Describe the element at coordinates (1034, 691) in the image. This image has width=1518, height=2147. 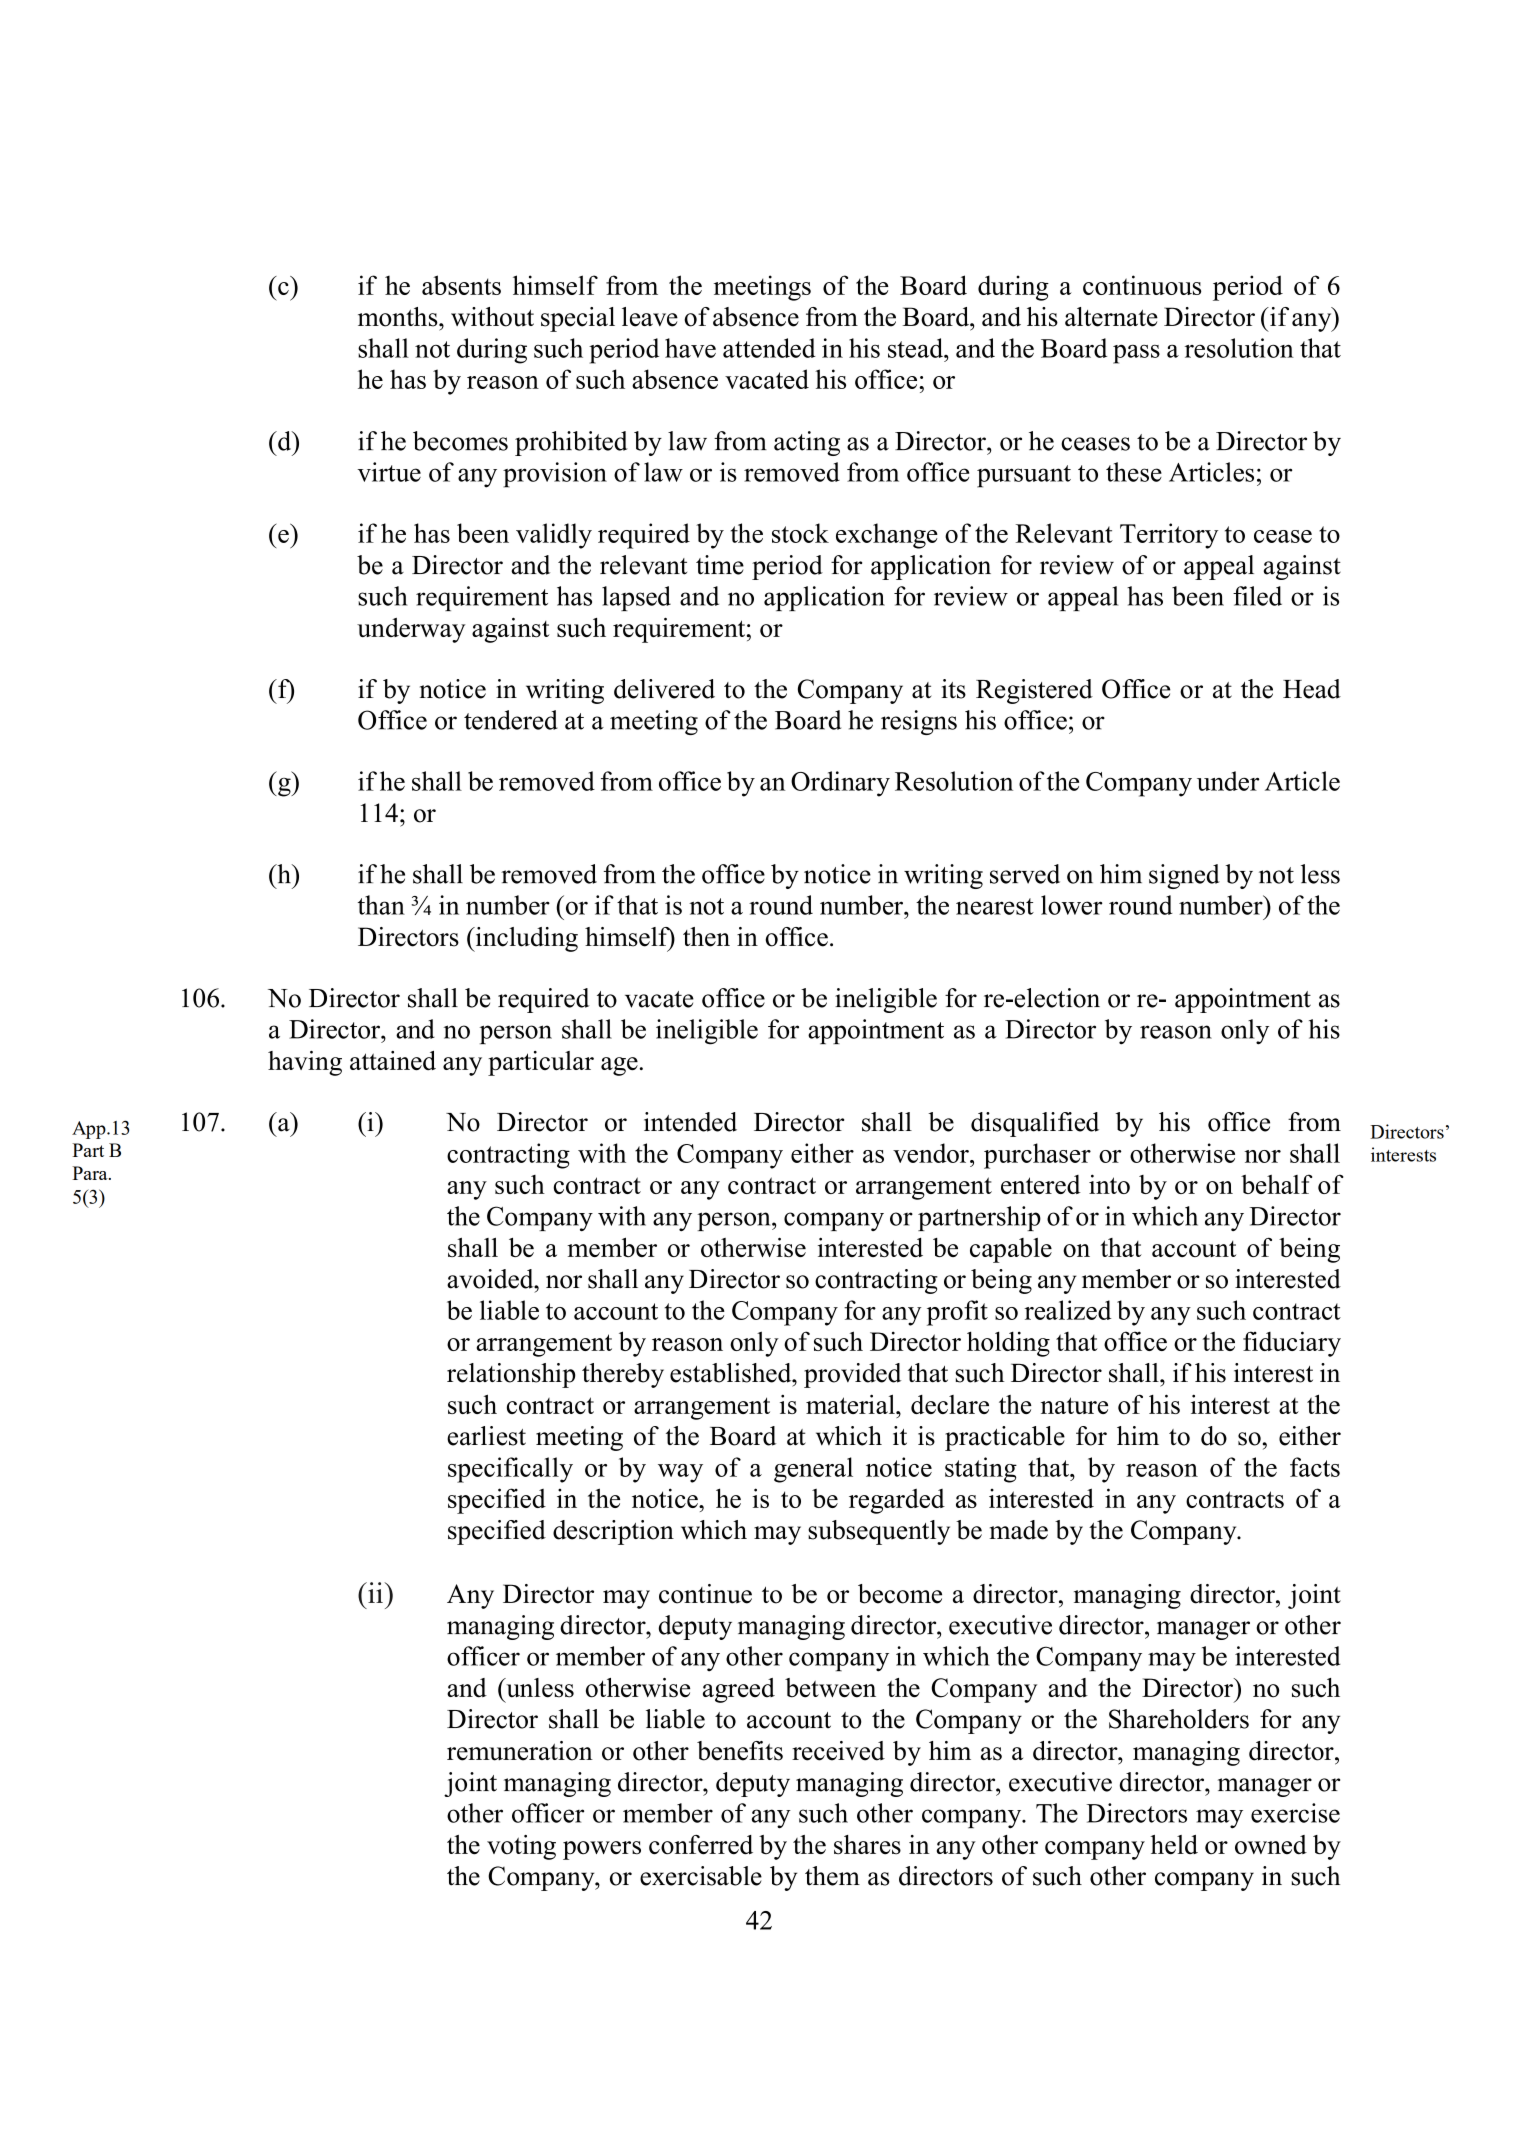
I see `Registered` at that location.
